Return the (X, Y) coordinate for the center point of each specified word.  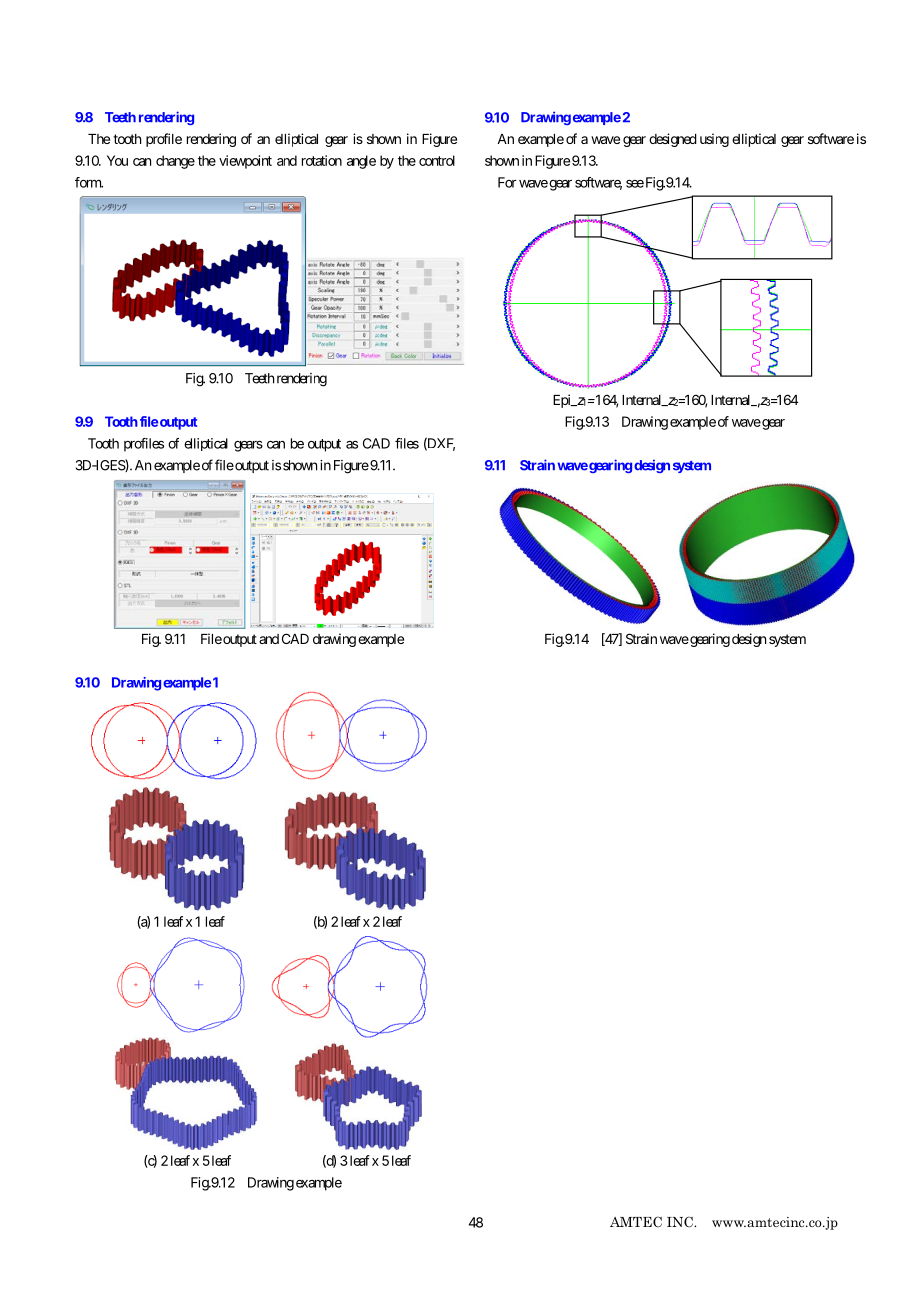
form (89, 182)
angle (361, 162)
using (714, 140)
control (437, 160)
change (175, 162)
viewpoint (245, 162)
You (117, 160)
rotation (322, 160)
